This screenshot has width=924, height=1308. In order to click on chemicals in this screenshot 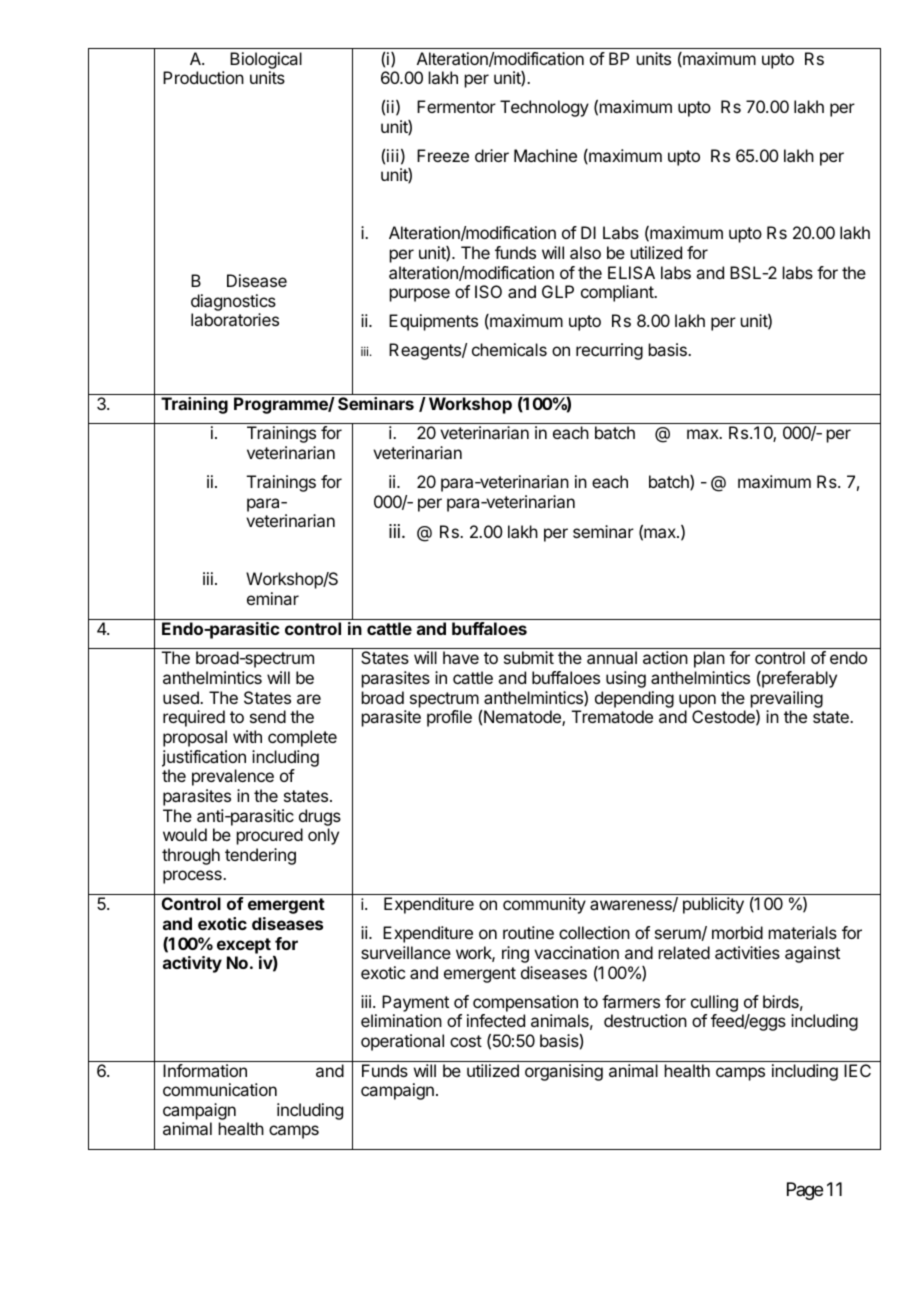, I will do `click(509, 349)`.
